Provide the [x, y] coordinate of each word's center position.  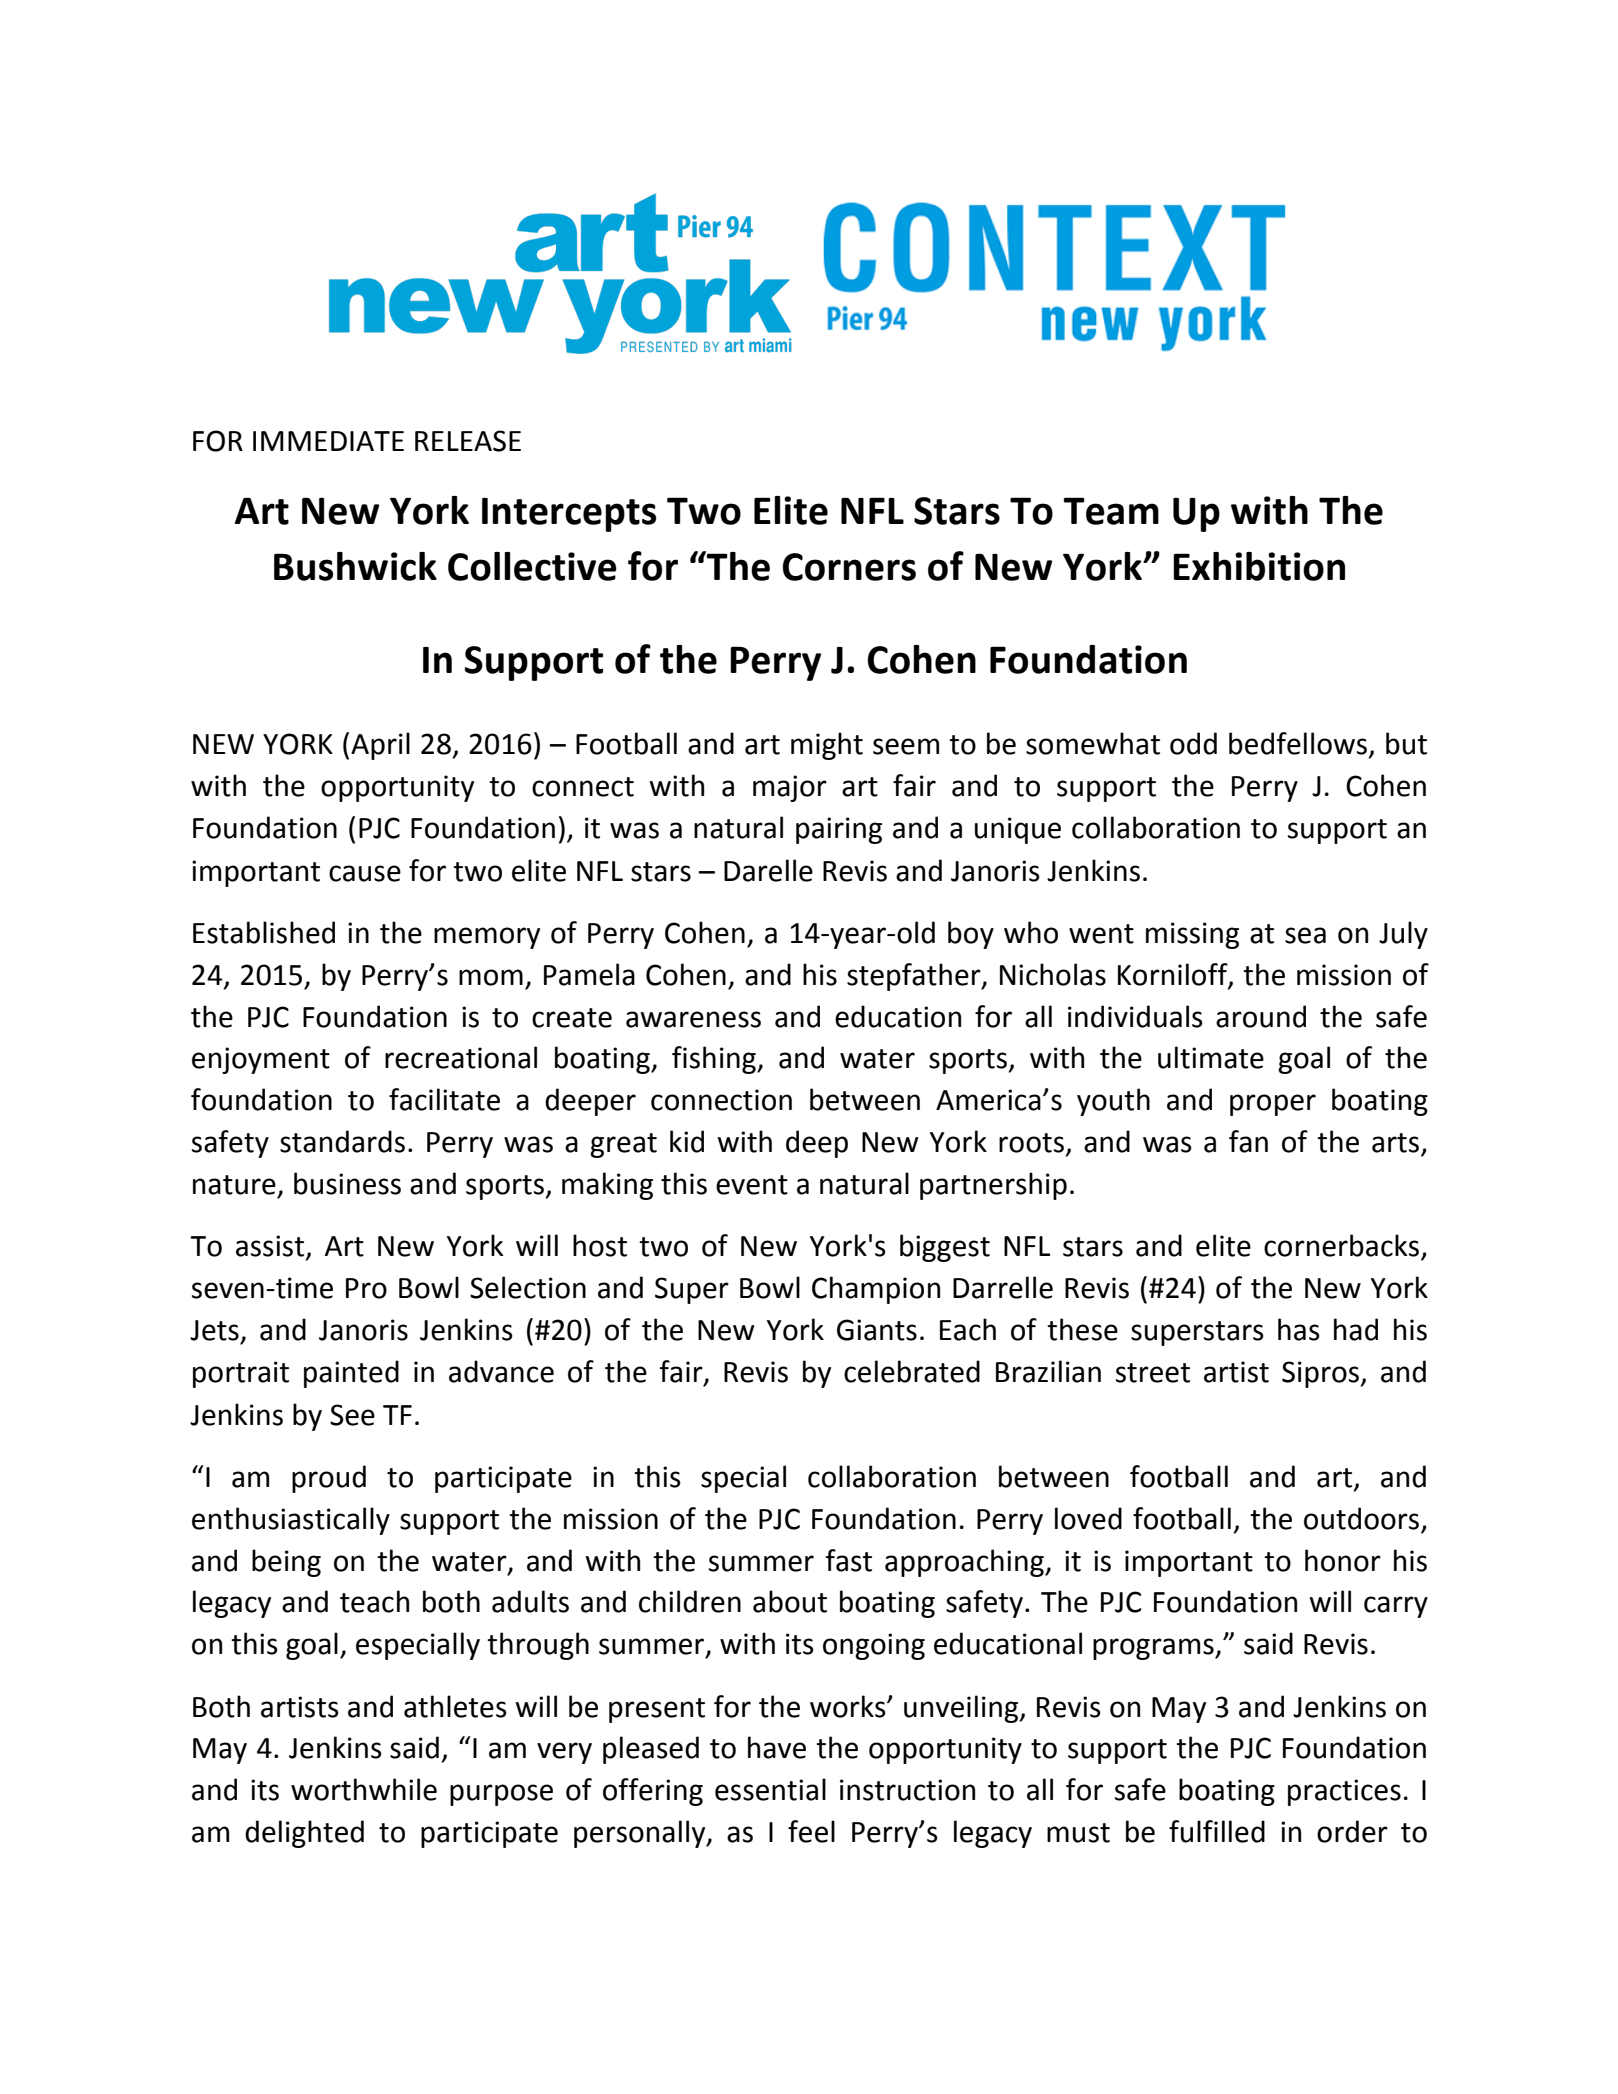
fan [1248, 1141]
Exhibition [1259, 566]
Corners [849, 567]
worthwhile [364, 1789]
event [752, 1185]
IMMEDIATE [328, 441]
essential [770, 1789]
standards [342, 1141]
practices [1344, 1792]
